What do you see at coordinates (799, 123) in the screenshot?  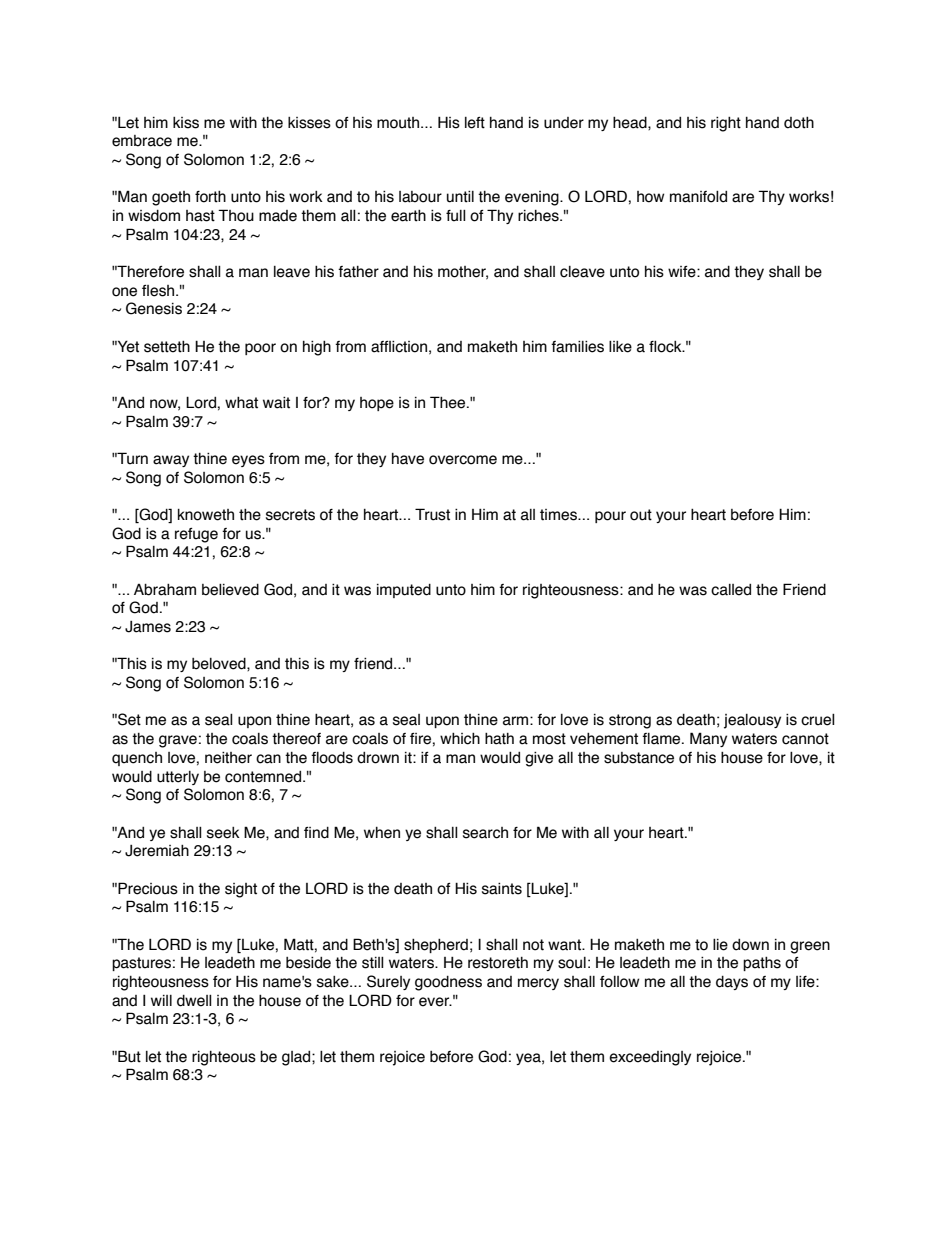 I see `doth` at bounding box center [799, 123].
